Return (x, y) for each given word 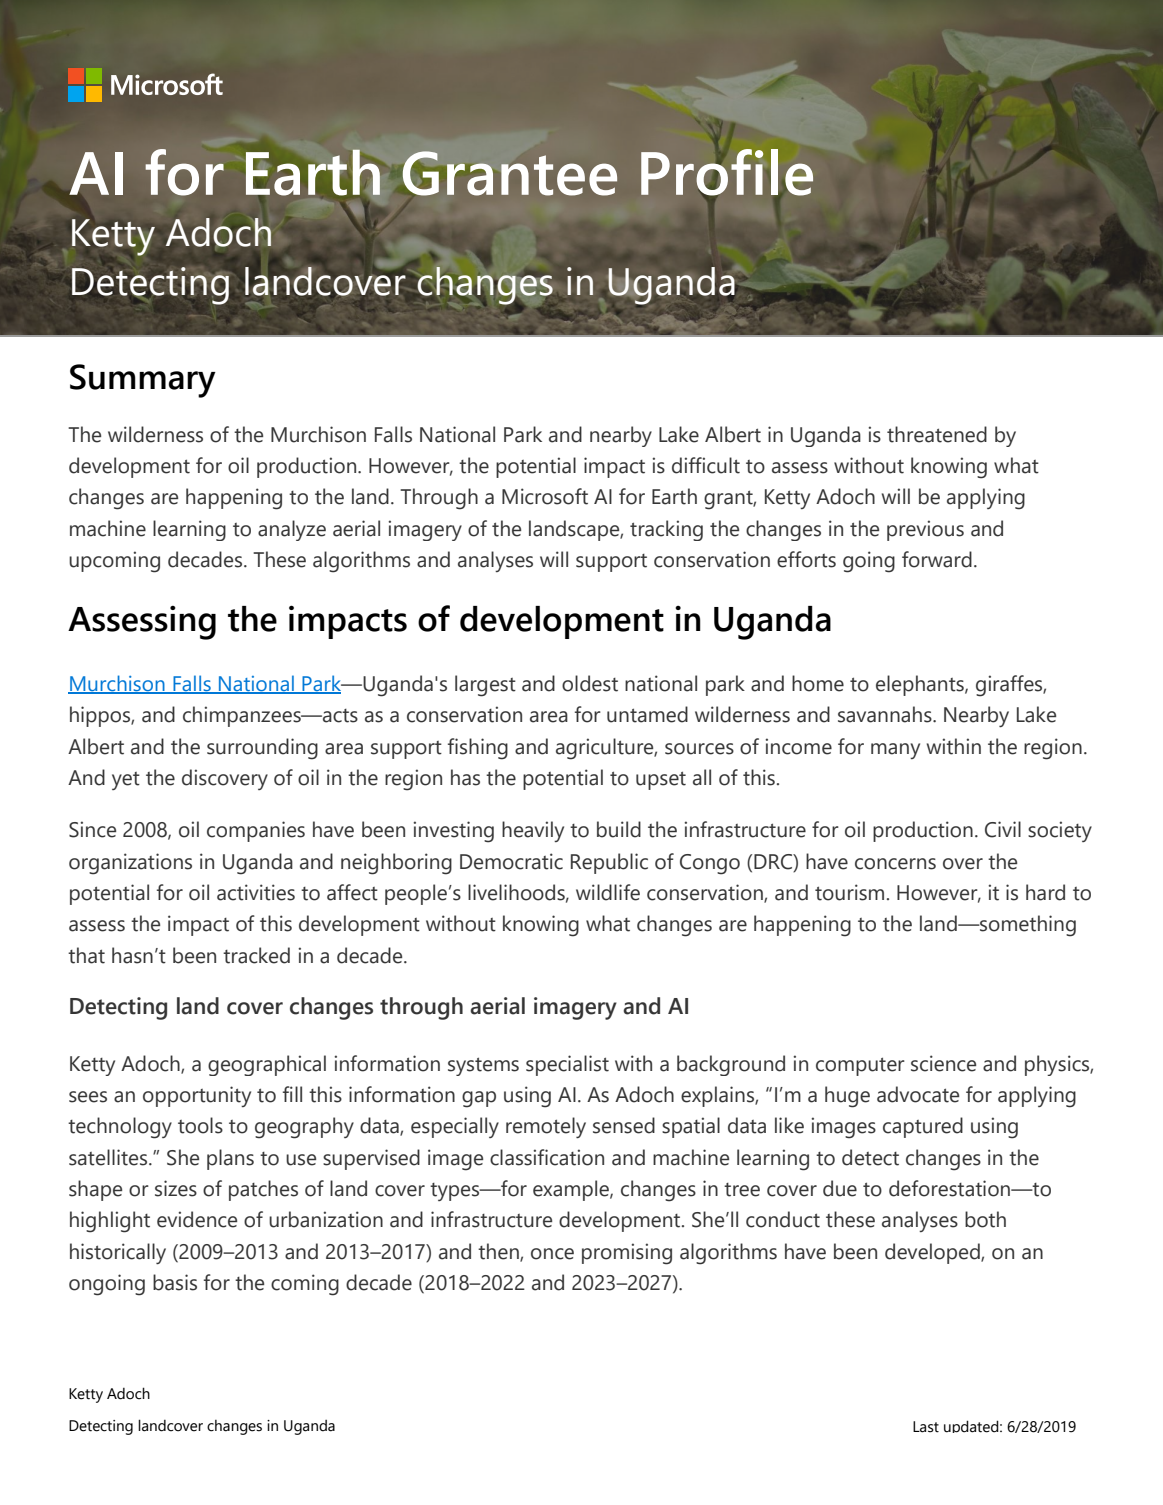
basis (175, 1282)
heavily (533, 831)
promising (627, 1254)
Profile (727, 173)
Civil (1003, 829)
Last (926, 1427)
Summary (143, 381)
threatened (937, 434)
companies (256, 831)
